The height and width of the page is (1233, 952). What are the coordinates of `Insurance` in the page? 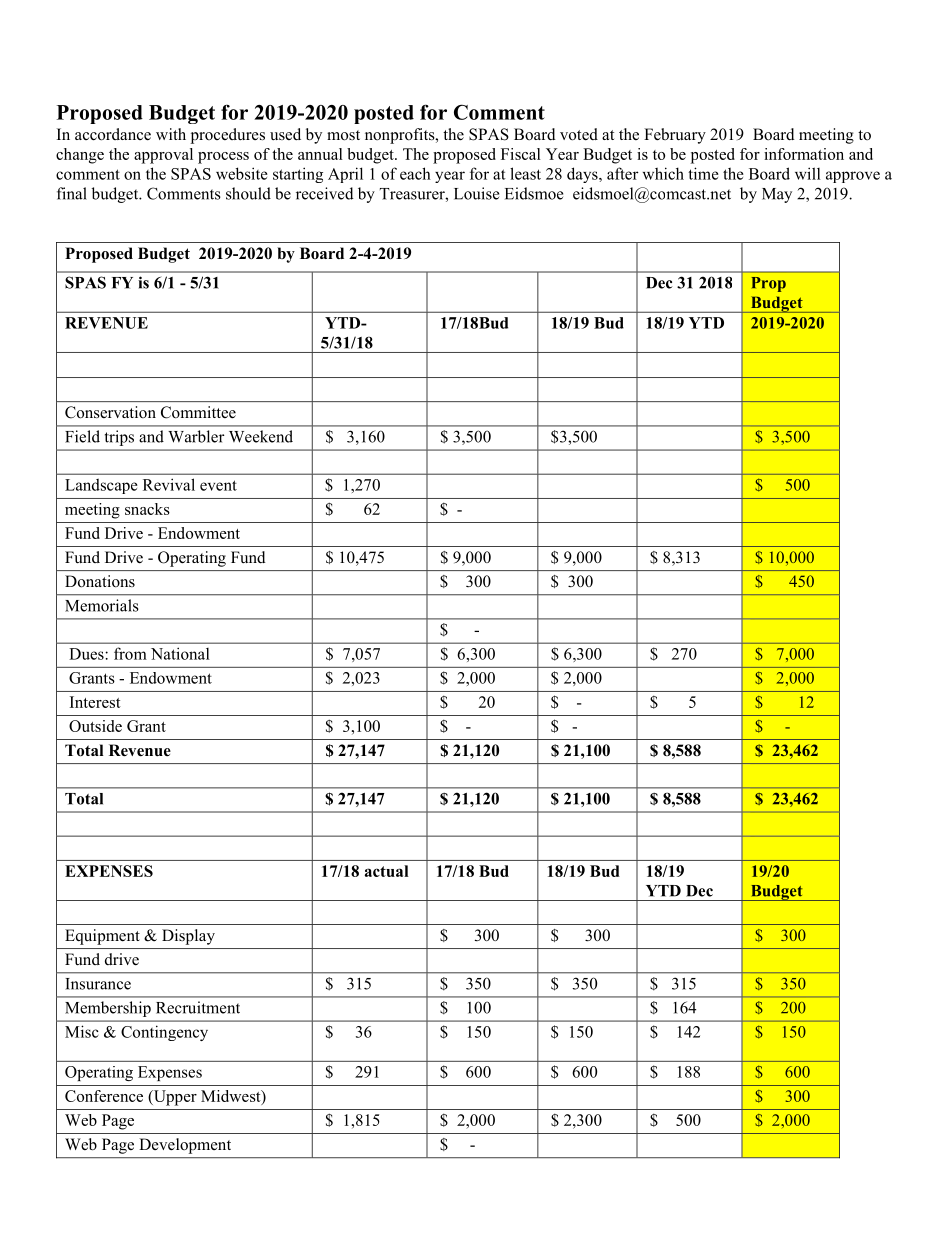 It's located at (98, 984).
